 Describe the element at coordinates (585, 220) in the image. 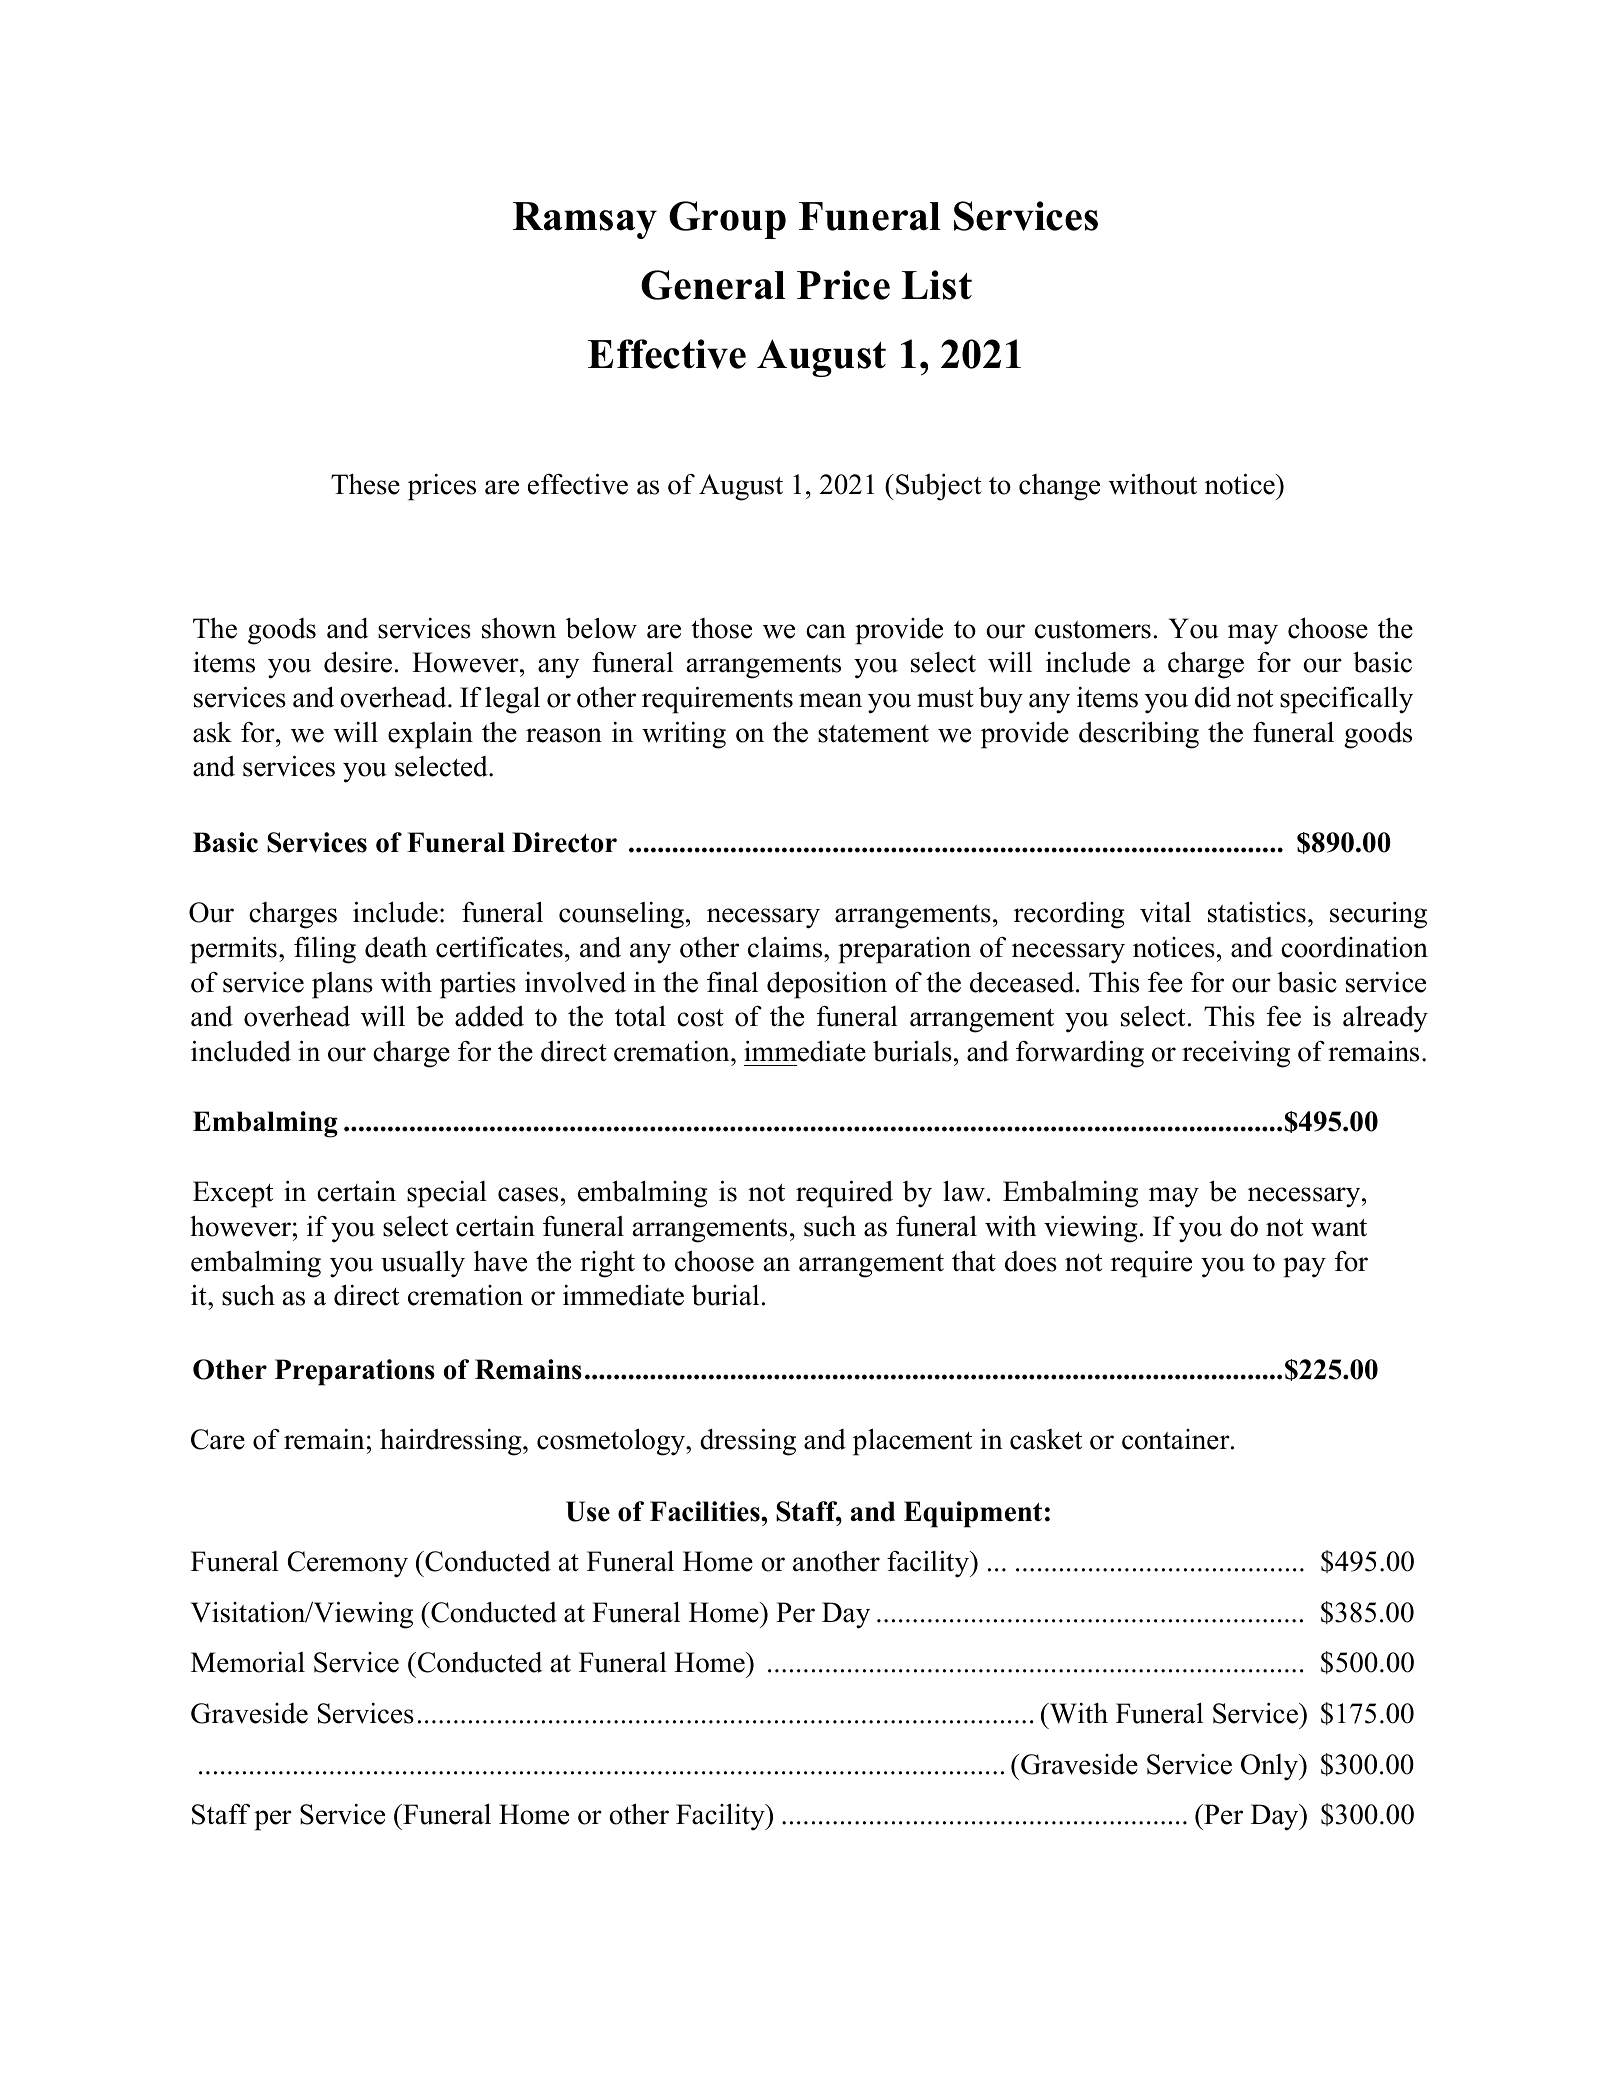

I see `Ramsay` at that location.
